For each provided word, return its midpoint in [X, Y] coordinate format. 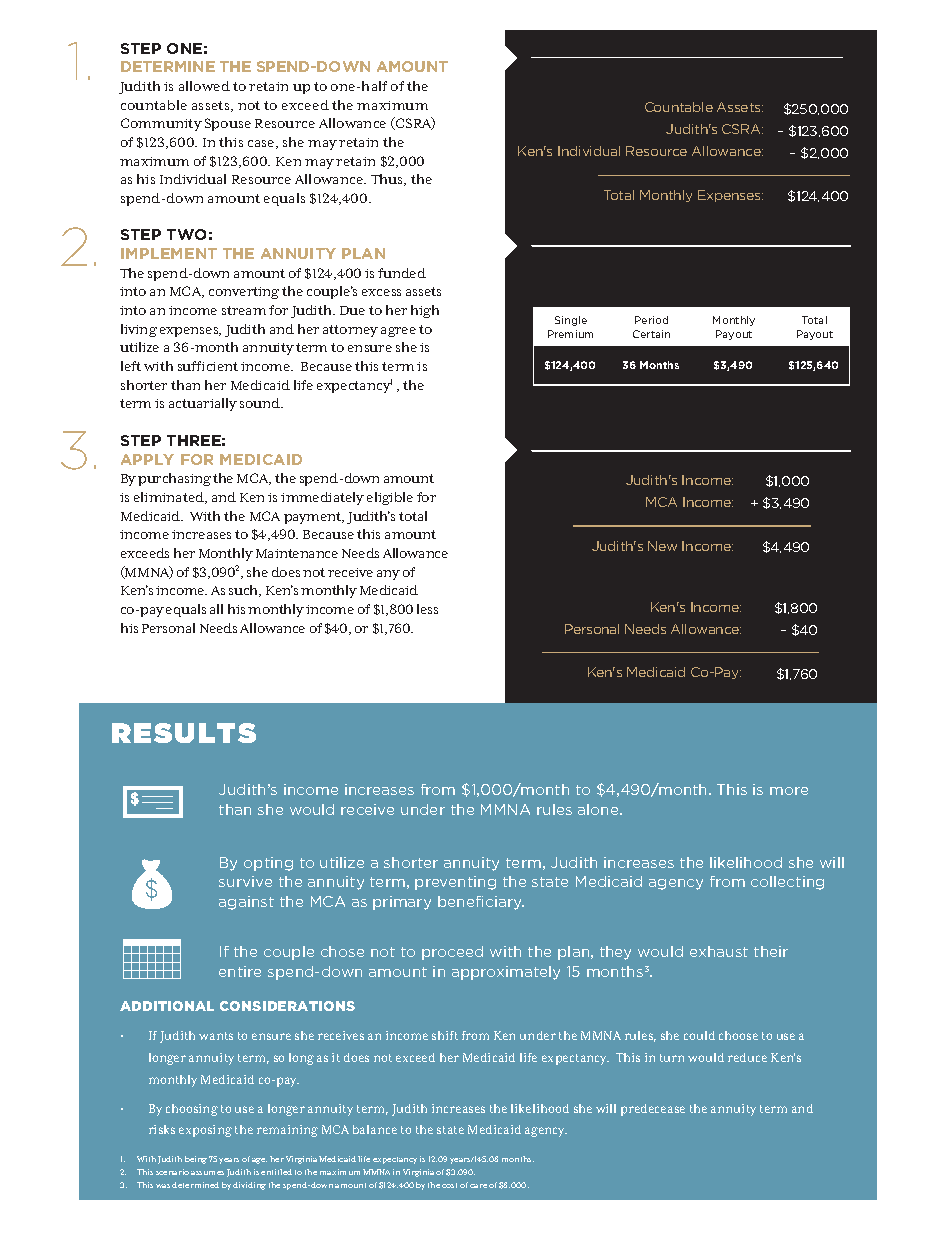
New [662, 546]
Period [651, 320]
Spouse [228, 124]
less [427, 609]
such [245, 591]
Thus [388, 180]
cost [449, 1185]
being [196, 1160]
